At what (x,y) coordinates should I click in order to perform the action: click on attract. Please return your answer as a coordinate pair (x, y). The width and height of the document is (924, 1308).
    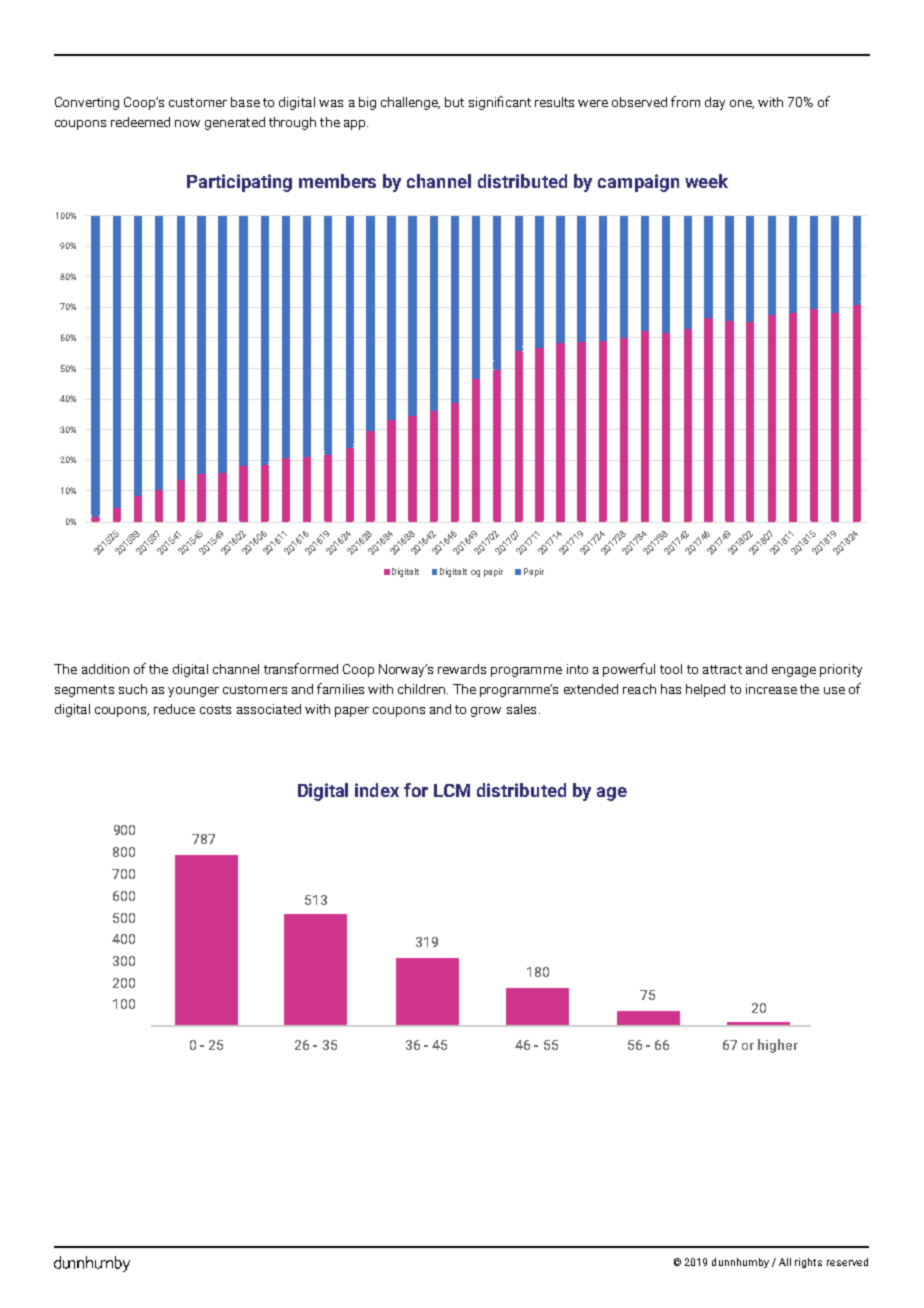
    Looking at the image, I should click on (722, 669).
